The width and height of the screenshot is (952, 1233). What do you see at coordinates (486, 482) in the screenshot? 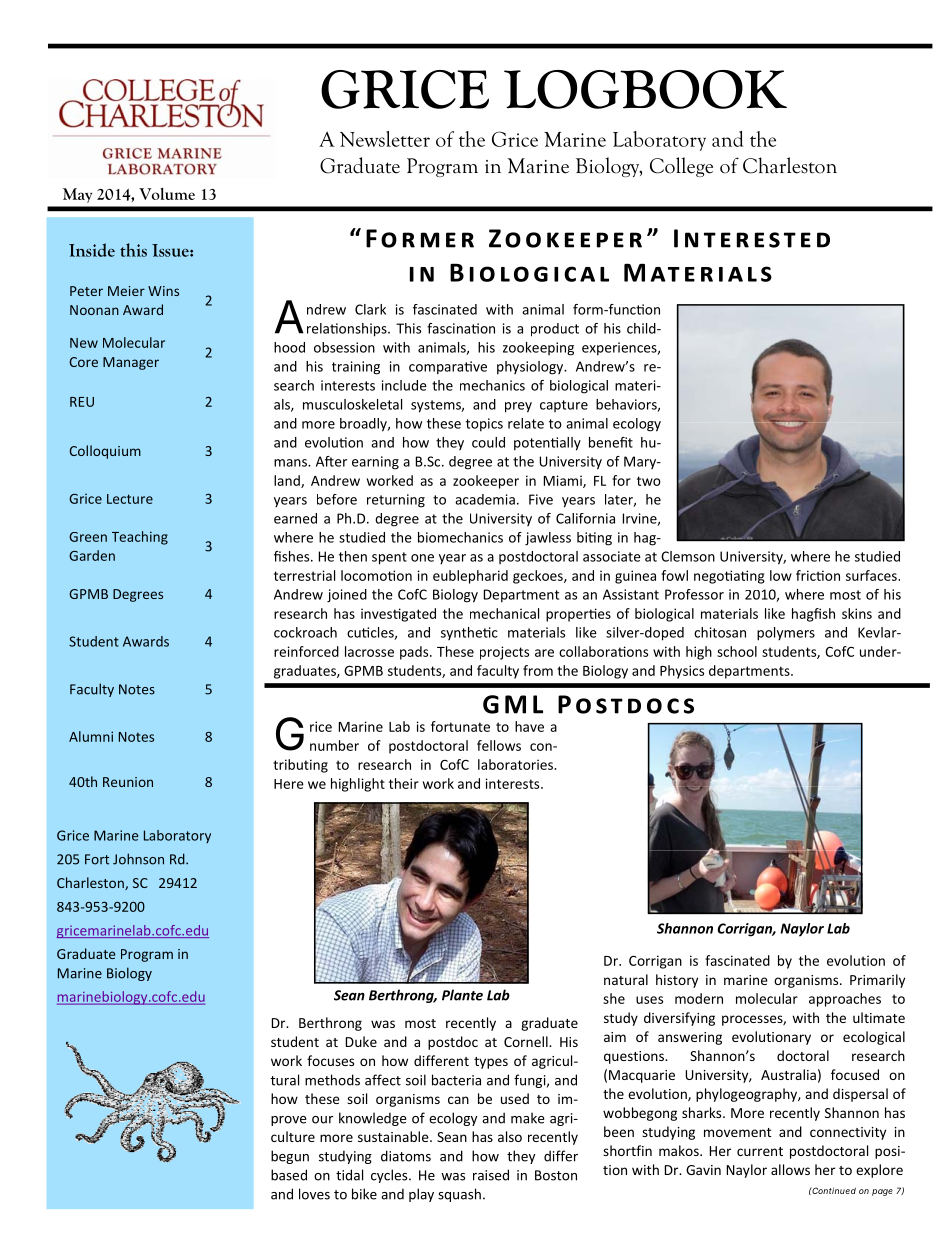
I see `zookeeper` at bounding box center [486, 482].
